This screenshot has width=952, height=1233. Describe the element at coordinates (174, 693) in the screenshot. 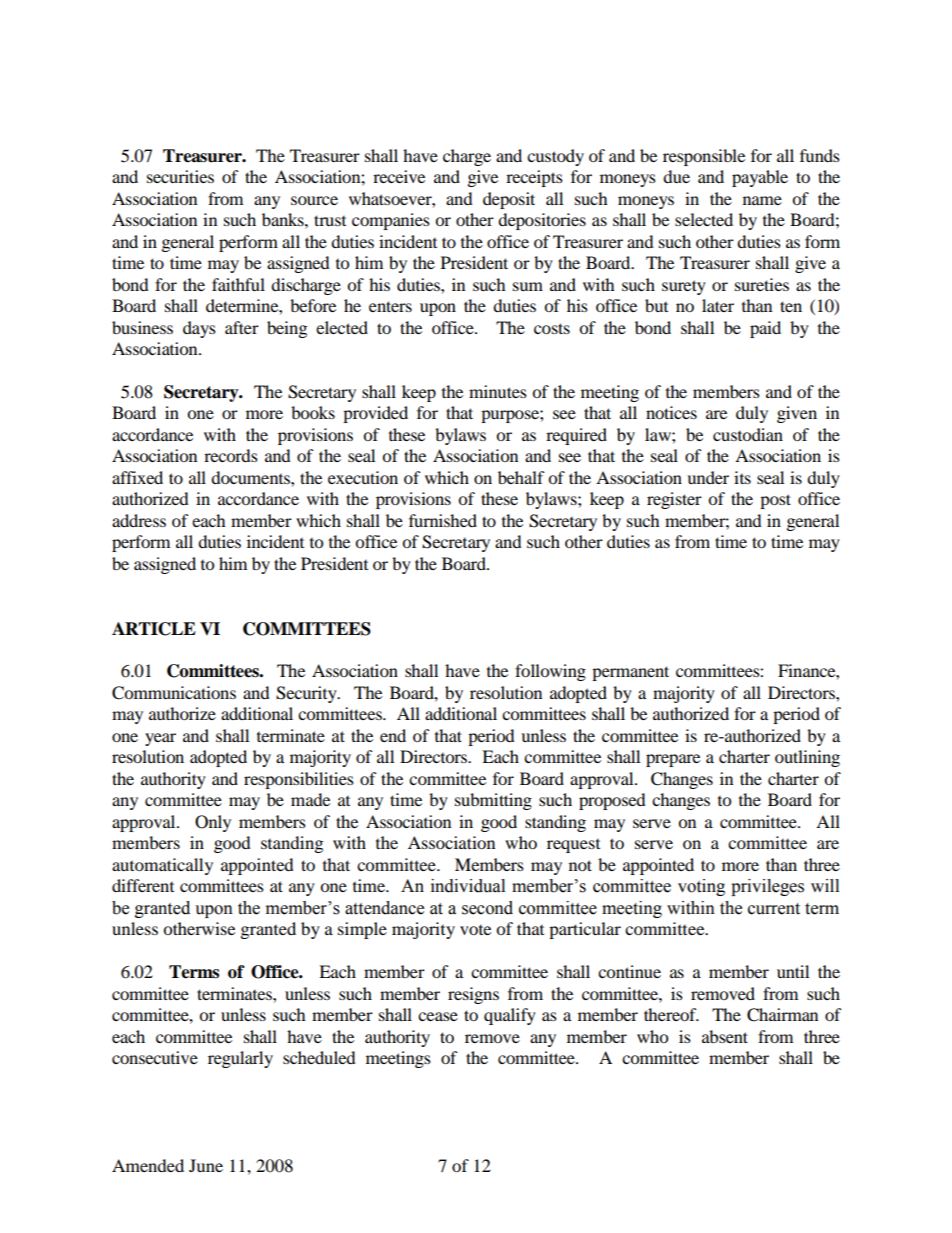

I see `Communications` at that location.
